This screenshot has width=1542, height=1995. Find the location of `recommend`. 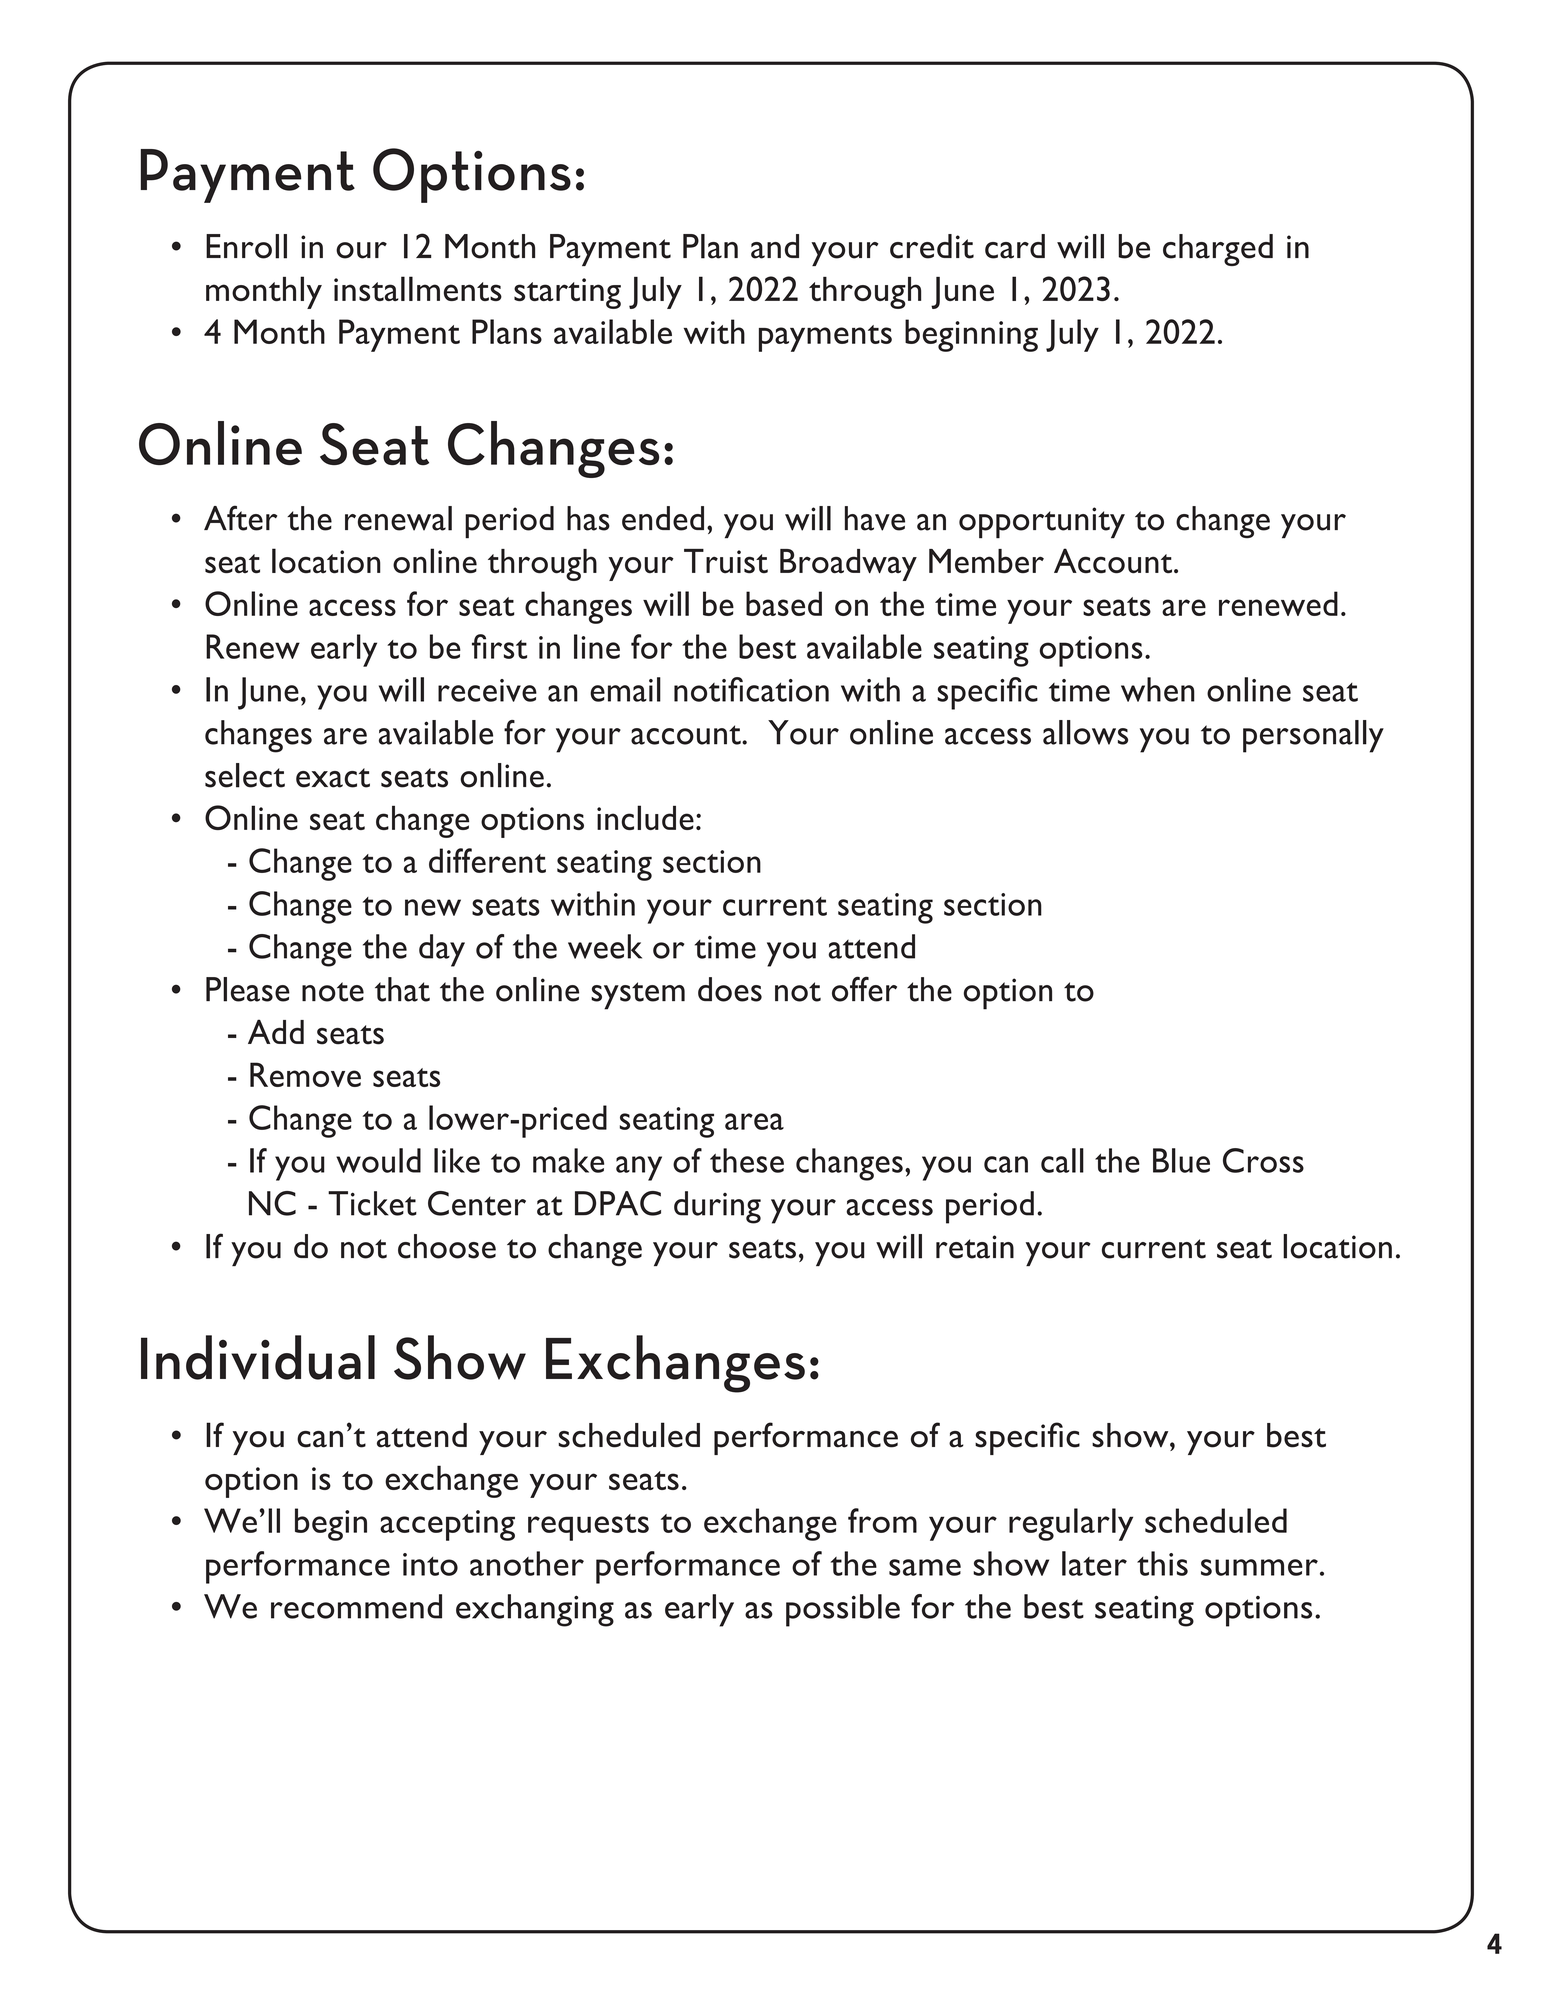

recommend is located at coordinates (356, 1606).
